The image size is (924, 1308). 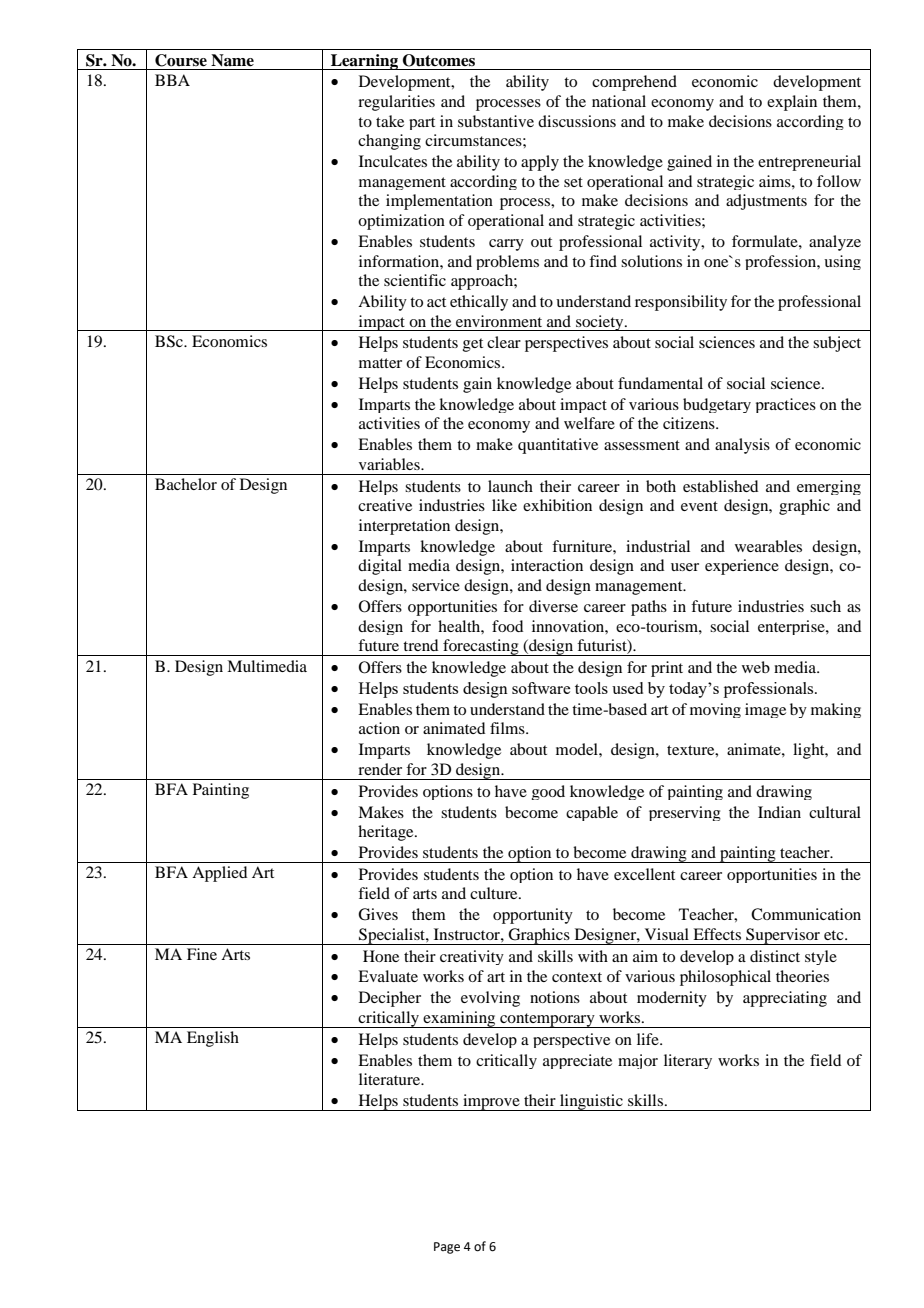 What do you see at coordinates (504, 342) in the screenshot?
I see `clear` at bounding box center [504, 342].
